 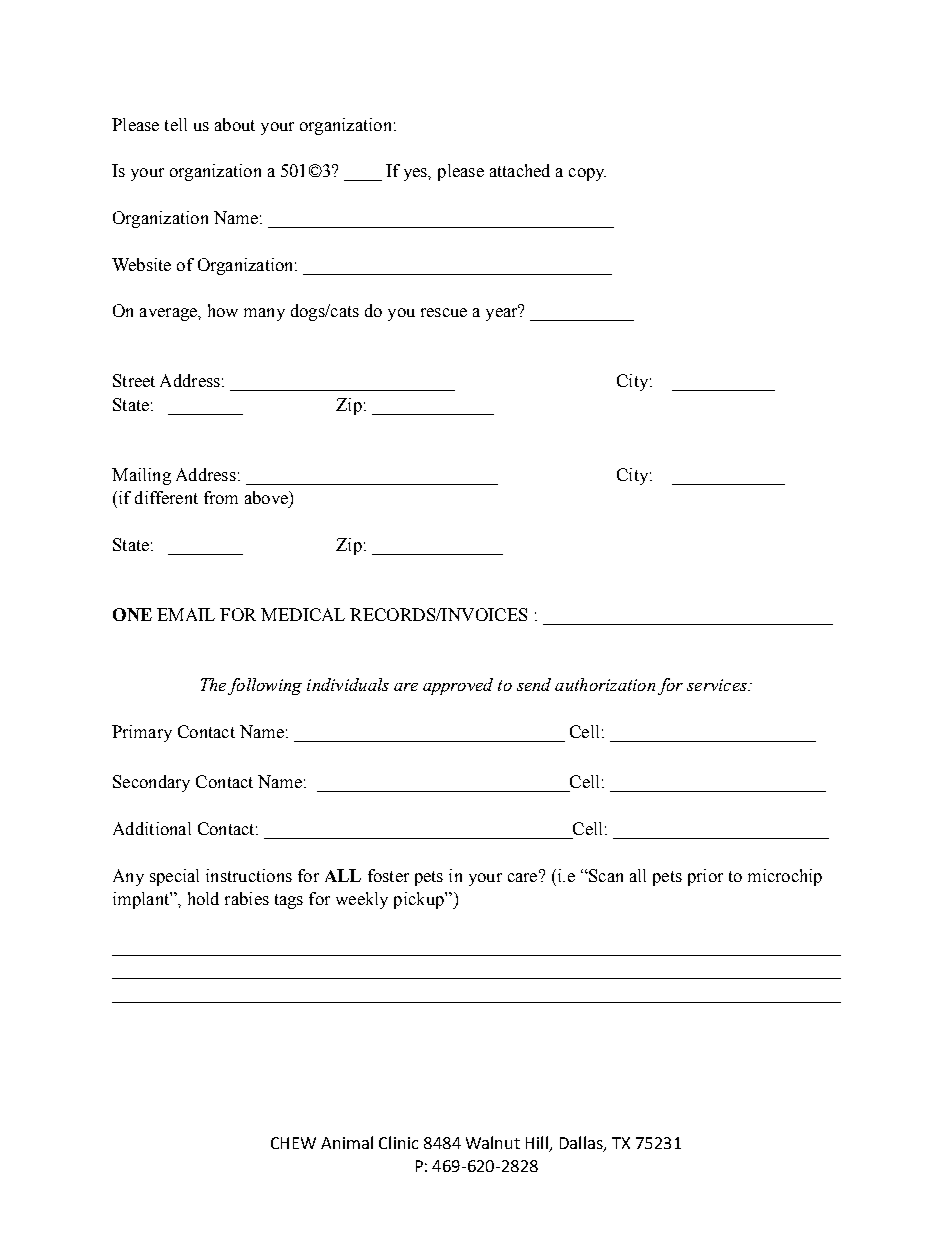 What do you see at coordinates (444, 312) in the screenshot?
I see `rescue` at bounding box center [444, 312].
